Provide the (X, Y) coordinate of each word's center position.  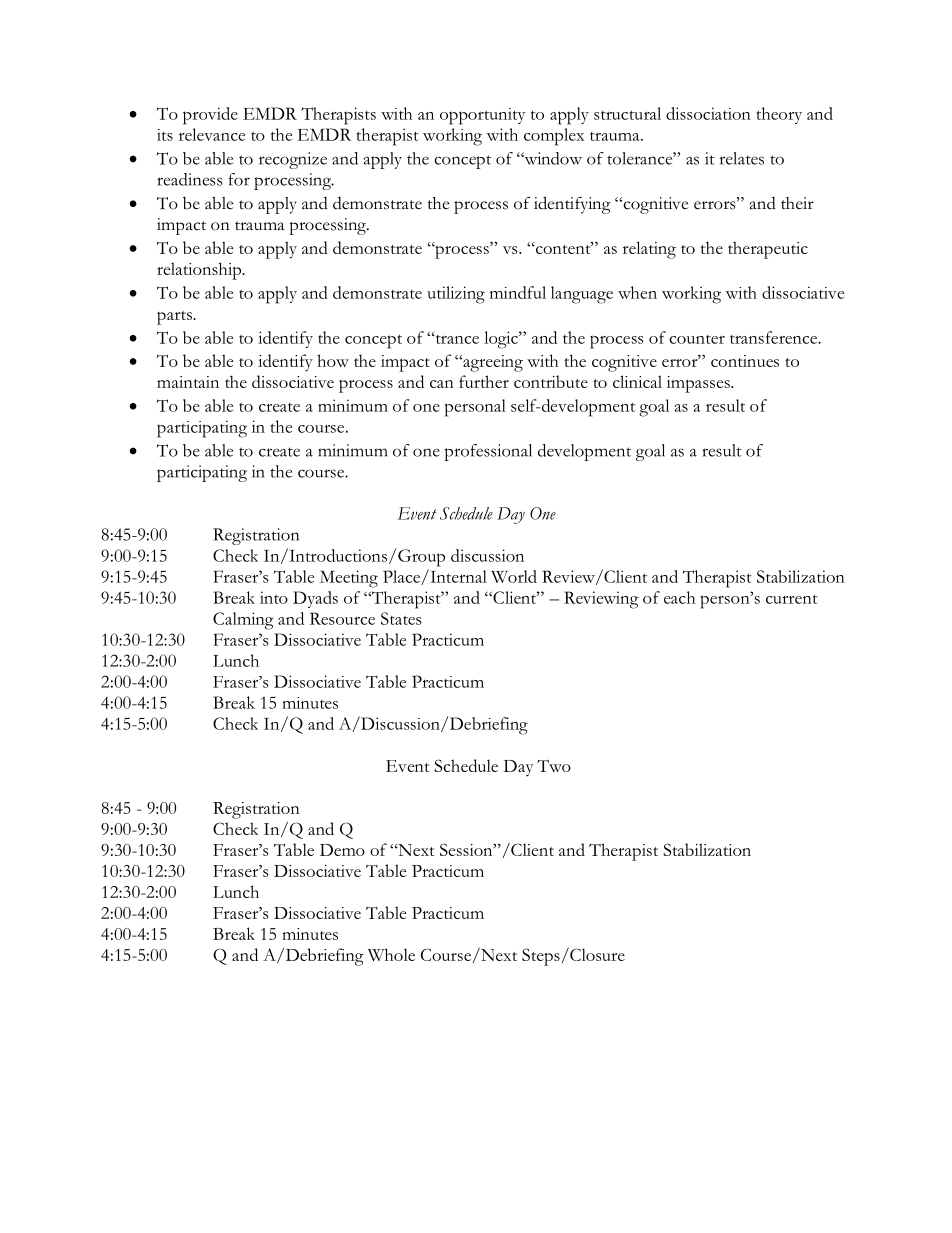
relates (742, 158)
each (679, 597)
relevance (212, 134)
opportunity (482, 116)
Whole (391, 954)
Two (554, 766)
